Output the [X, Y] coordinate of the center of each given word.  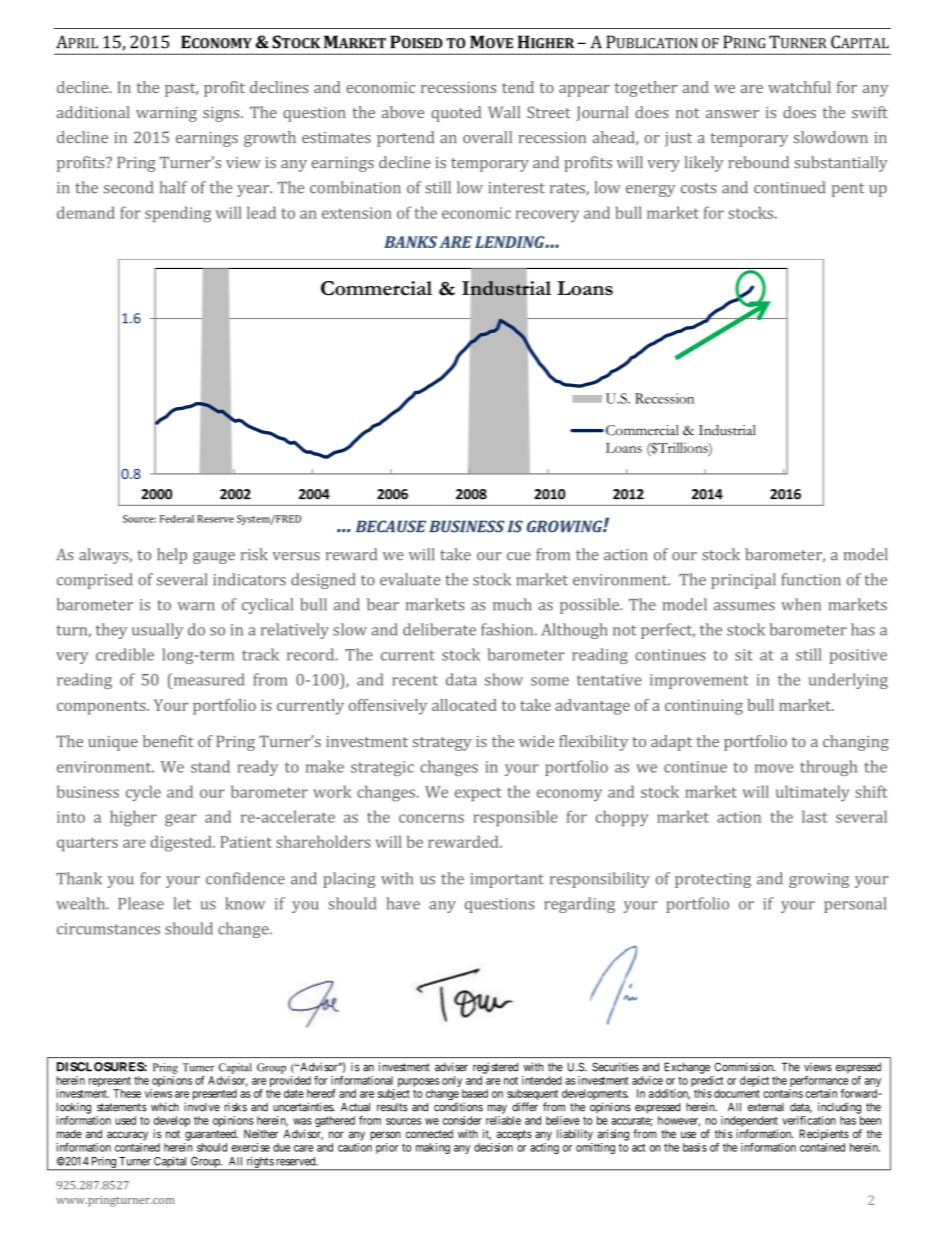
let [182, 903]
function [811, 579]
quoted [456, 114]
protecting [713, 880]
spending [178, 214]
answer [732, 114]
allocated [464, 705]
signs [222, 114]
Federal [177, 519]
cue [519, 556]
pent [848, 190]
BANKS [410, 242]
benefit [168, 741]
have [403, 903]
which [165, 1107]
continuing [704, 707]
